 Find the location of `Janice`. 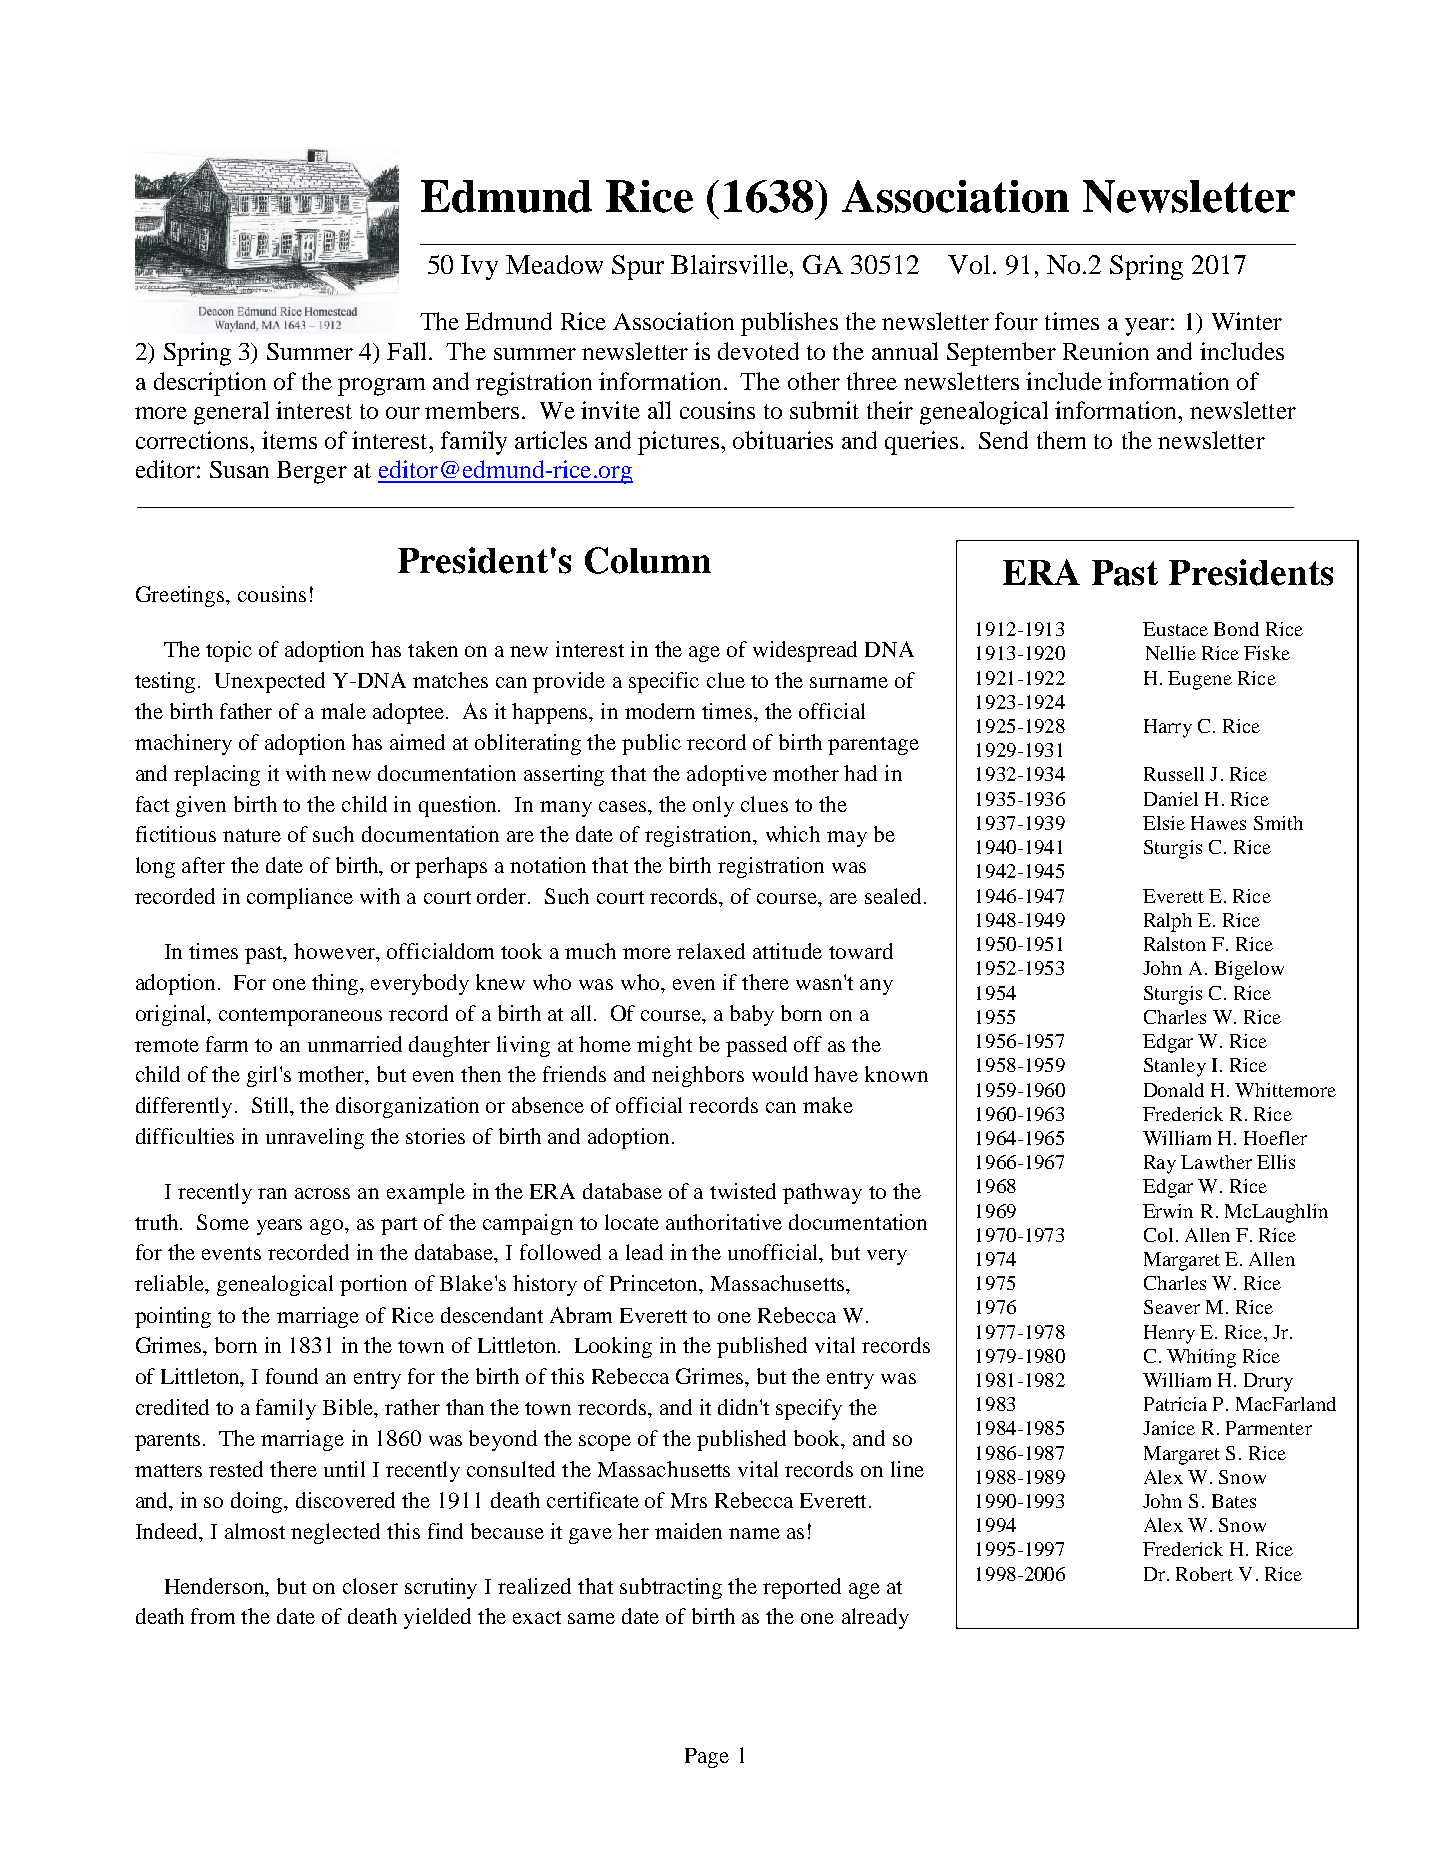

Janice is located at coordinates (1169, 1428).
